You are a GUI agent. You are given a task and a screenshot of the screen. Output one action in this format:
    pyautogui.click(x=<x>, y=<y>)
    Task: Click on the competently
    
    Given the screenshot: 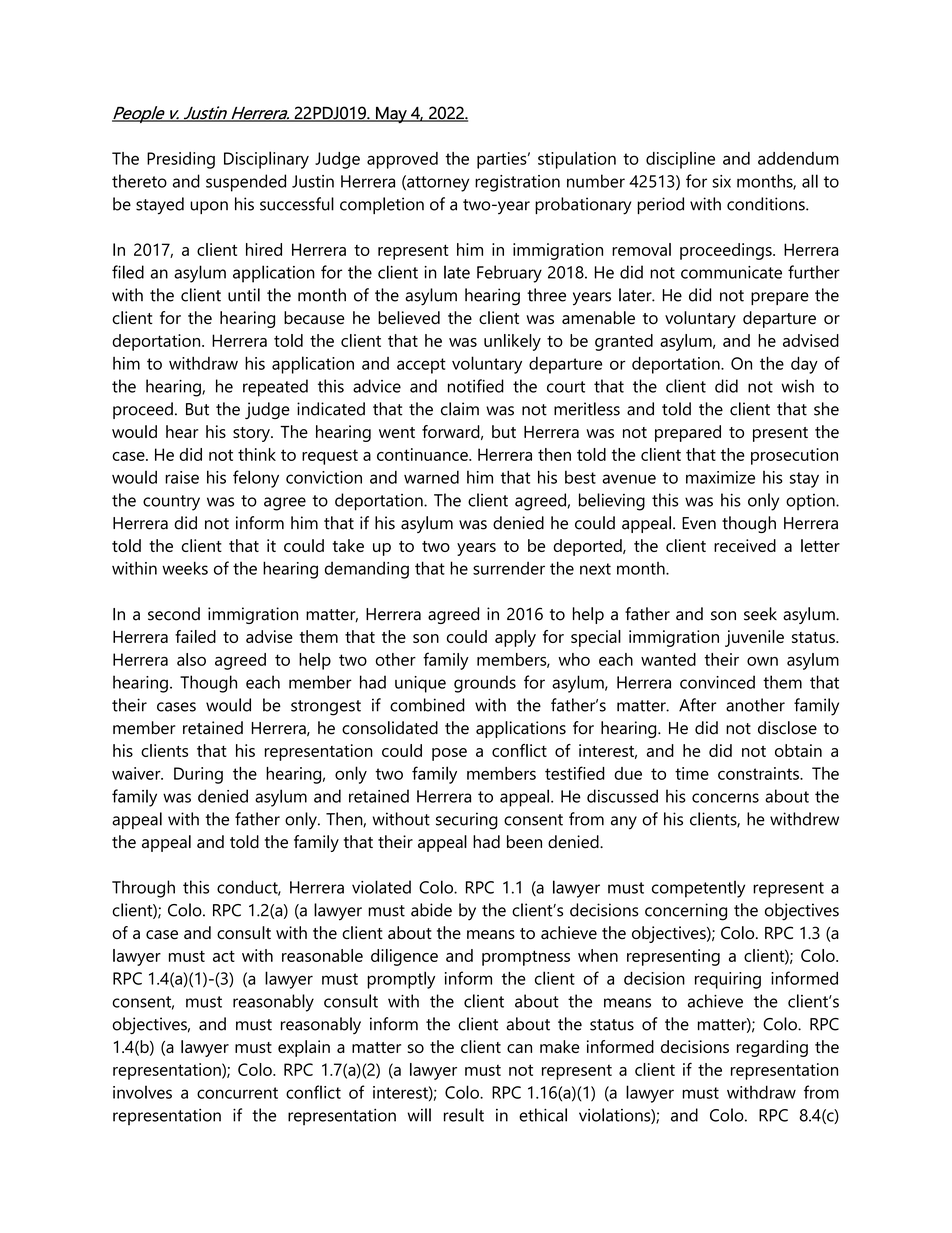 What is the action you would take?
    pyautogui.click(x=698, y=889)
